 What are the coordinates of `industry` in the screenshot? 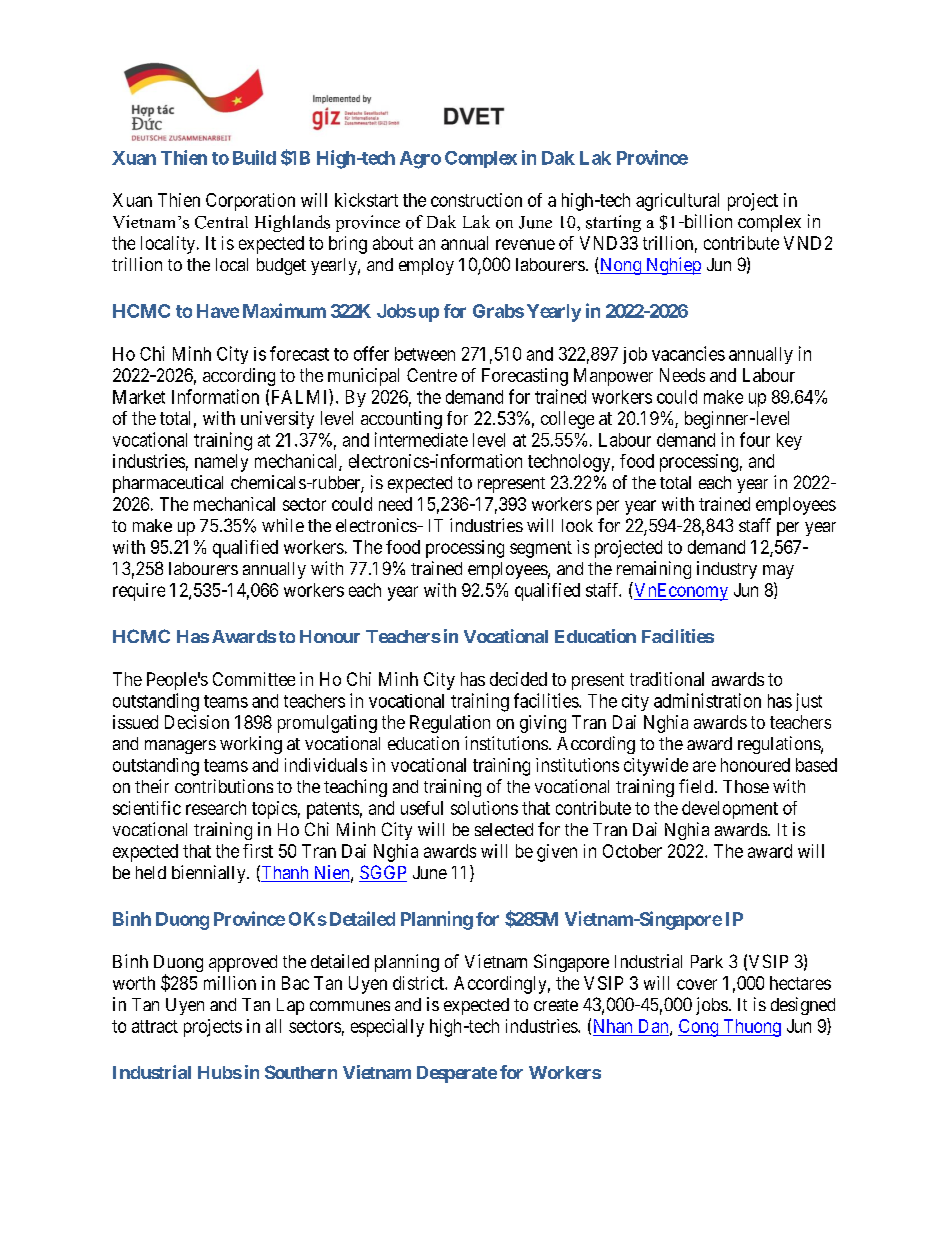 It's located at (727, 570).
